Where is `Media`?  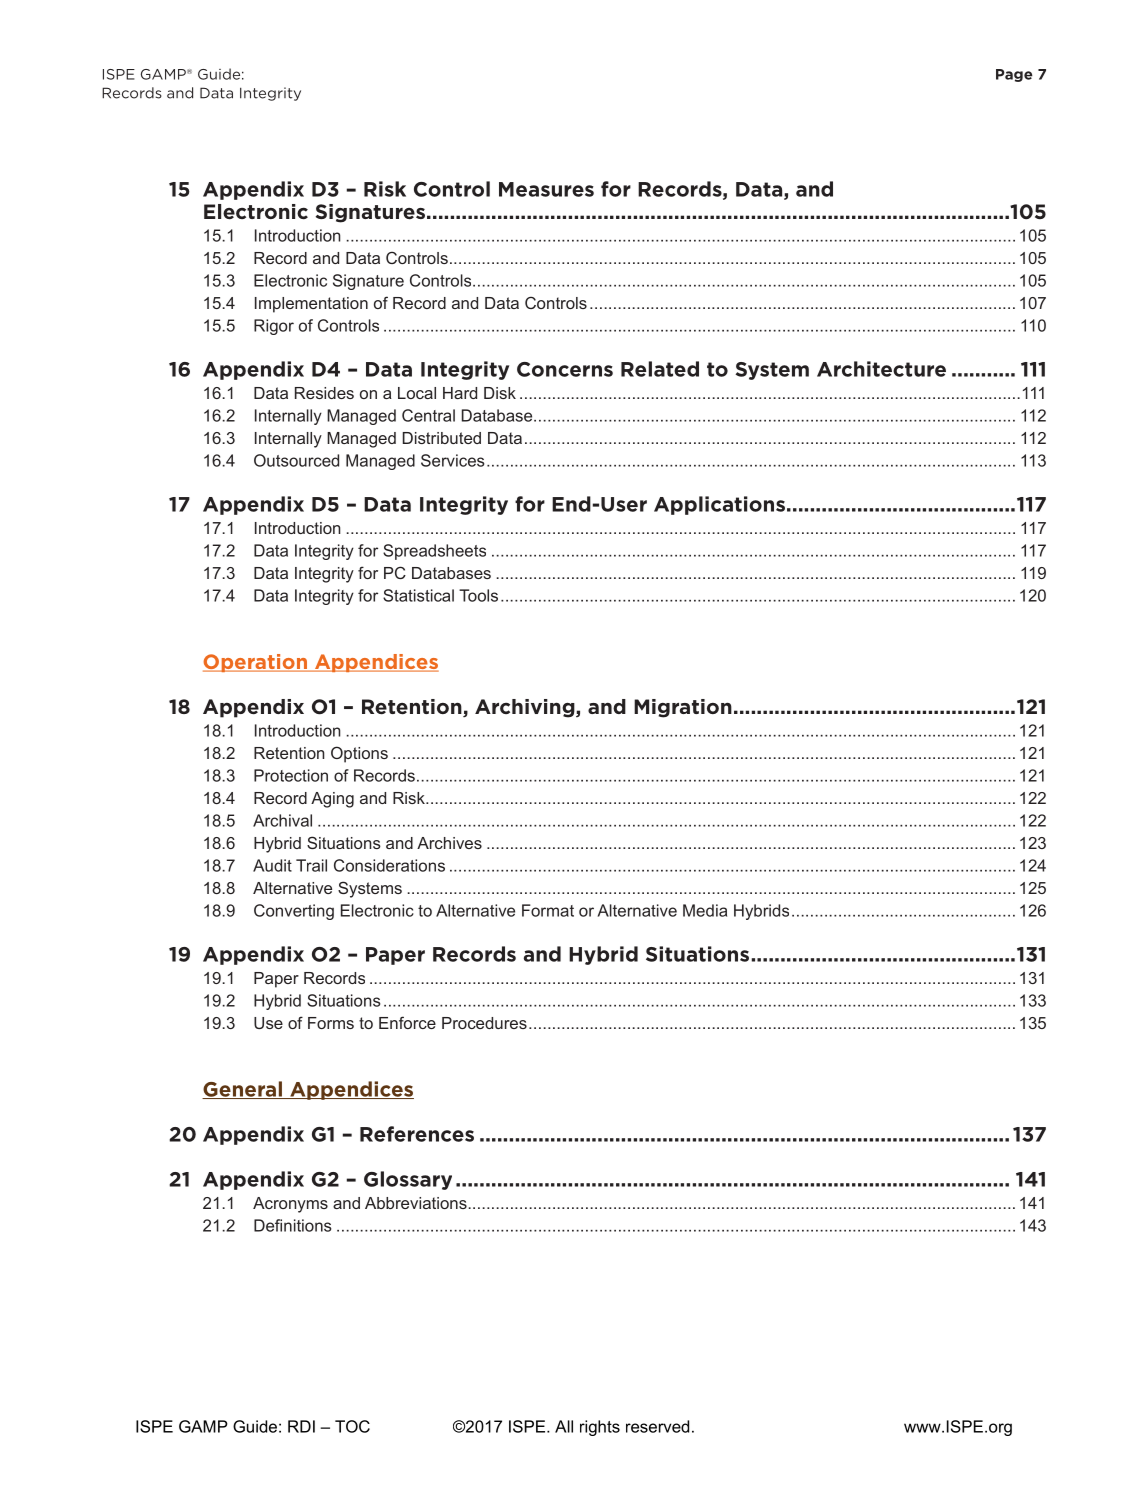 Media is located at coordinates (705, 910).
